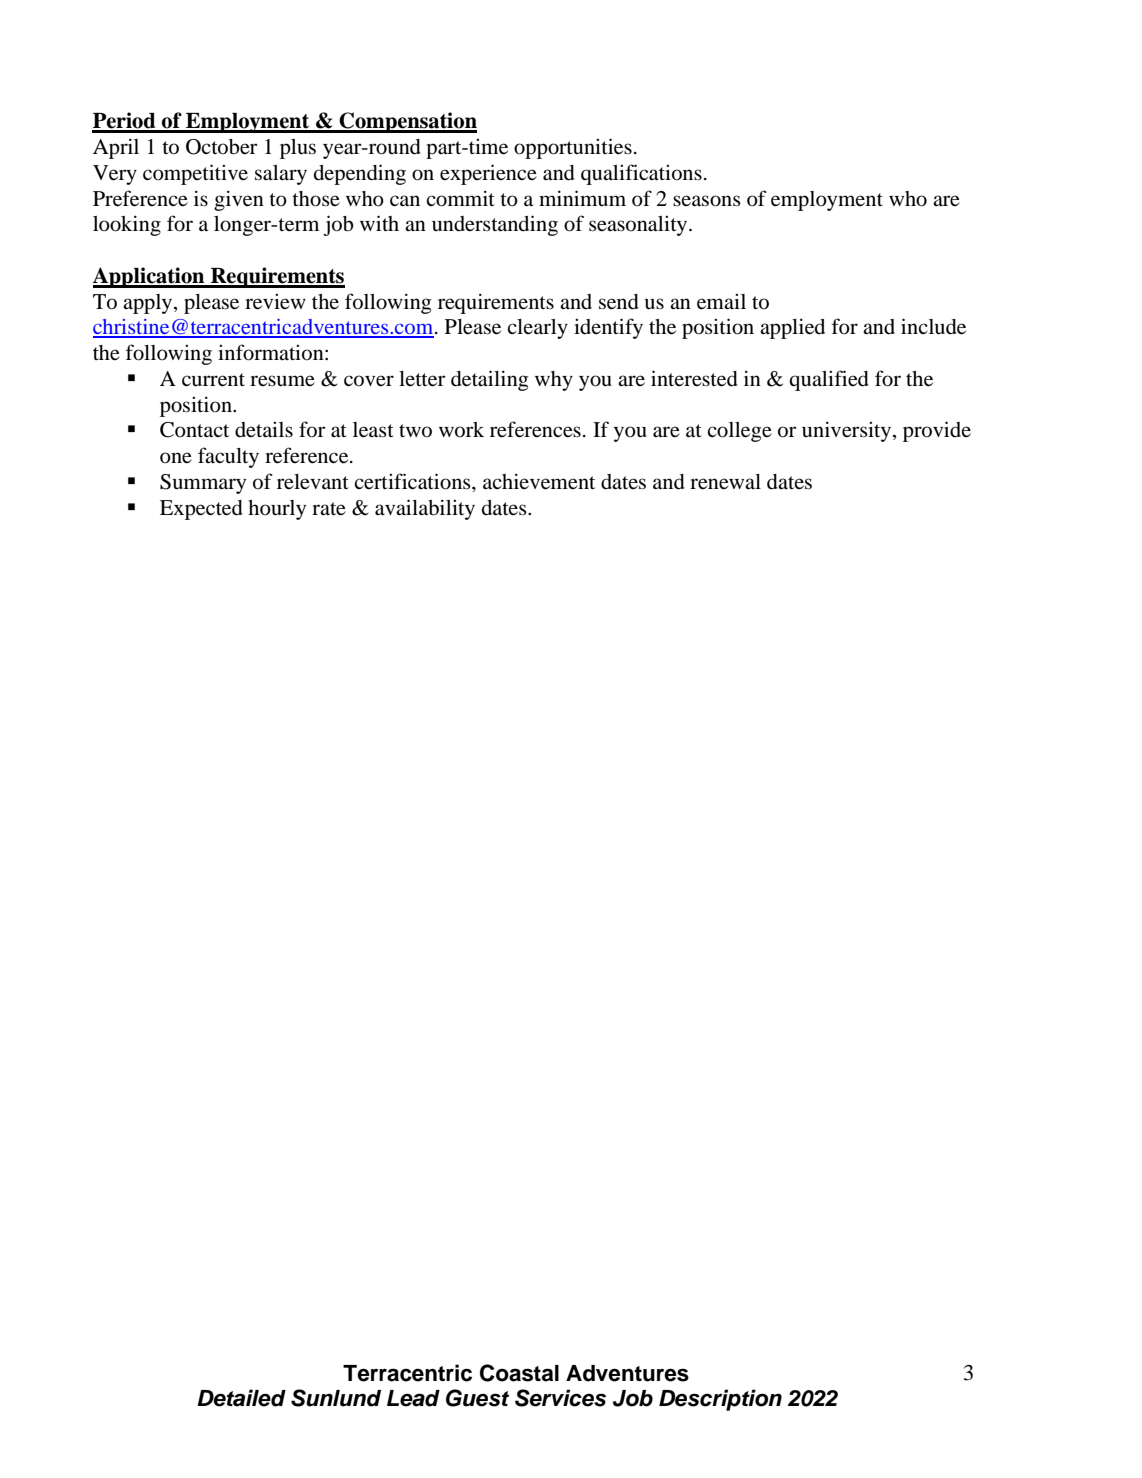  What do you see at coordinates (519, 1373) in the document?
I see `Coastal` at bounding box center [519, 1373].
